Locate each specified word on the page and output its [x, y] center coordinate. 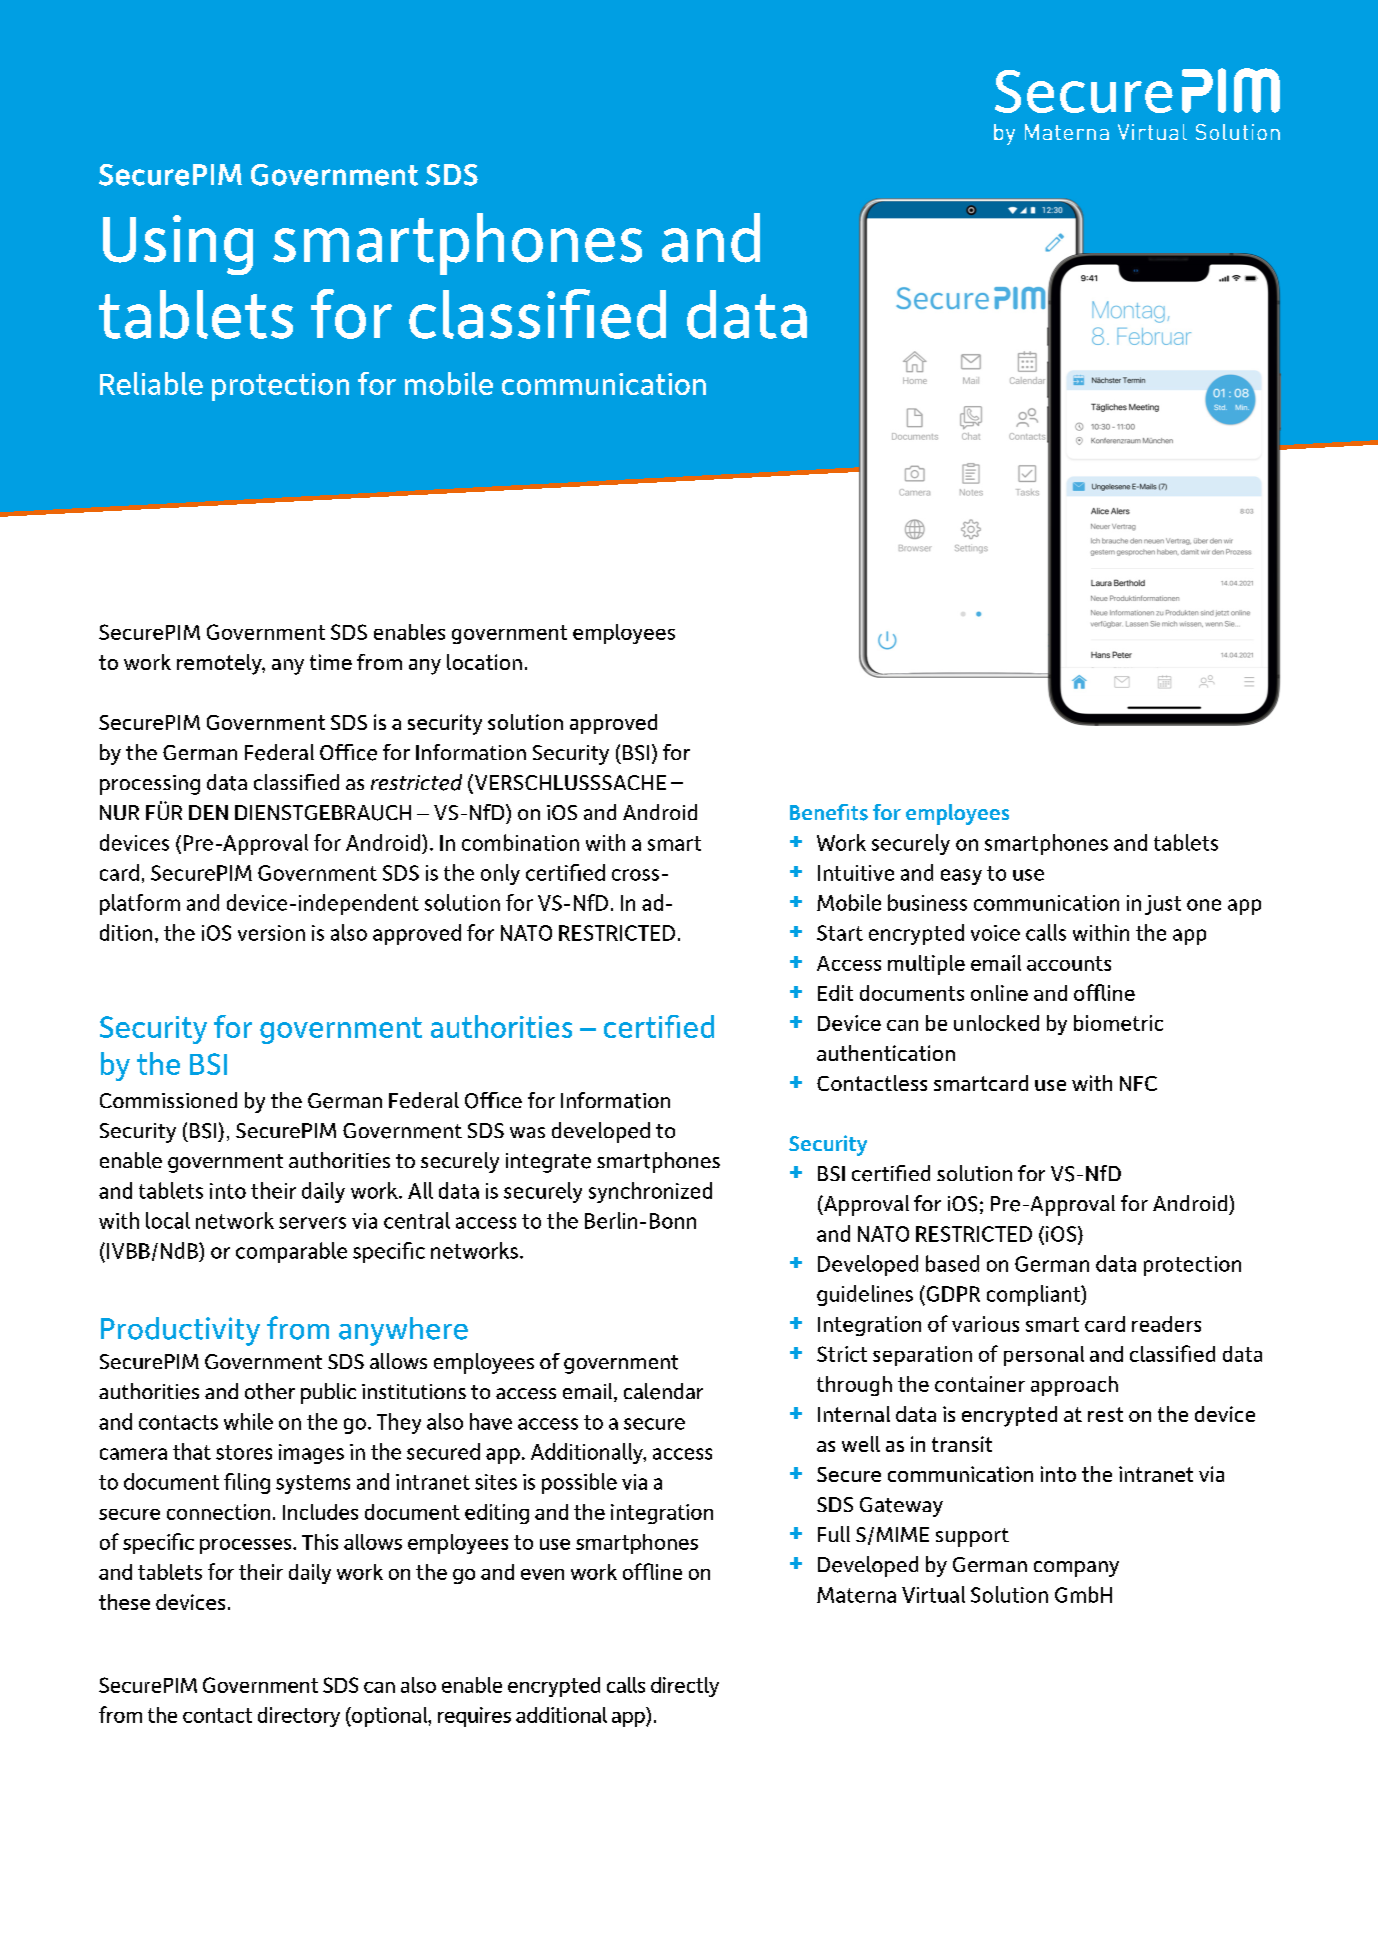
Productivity [180, 1331]
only [500, 874]
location [484, 662]
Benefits [829, 812]
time [331, 662]
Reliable [151, 383]
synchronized [650, 1192]
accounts [1069, 963]
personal [1044, 1356]
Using [178, 245]
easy [961, 877]
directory [299, 1717]
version [271, 933]
